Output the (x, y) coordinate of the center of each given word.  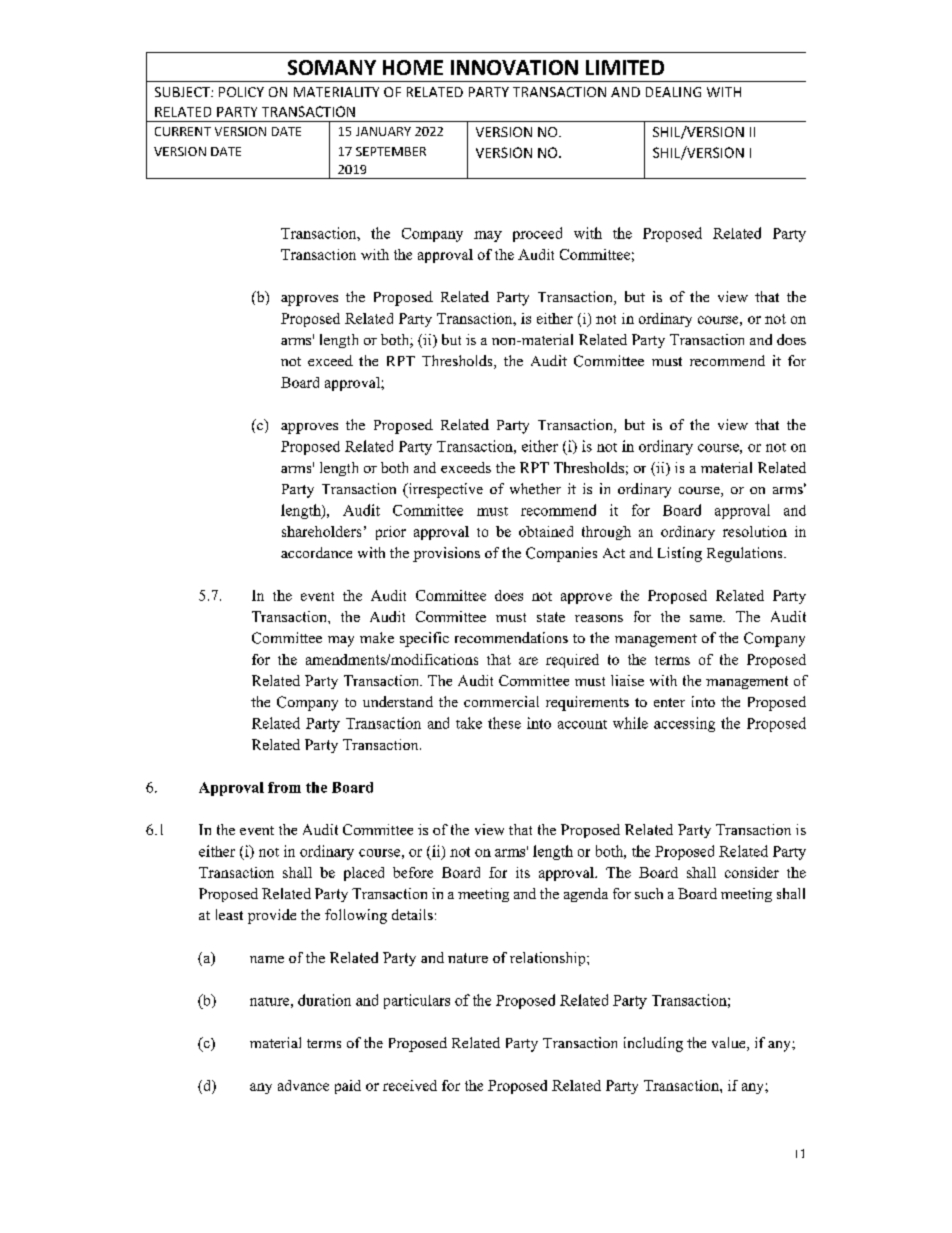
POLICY (241, 92)
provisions (446, 554)
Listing (680, 554)
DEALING (673, 92)
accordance (316, 552)
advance (303, 1085)
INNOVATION (514, 67)
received (410, 1085)
